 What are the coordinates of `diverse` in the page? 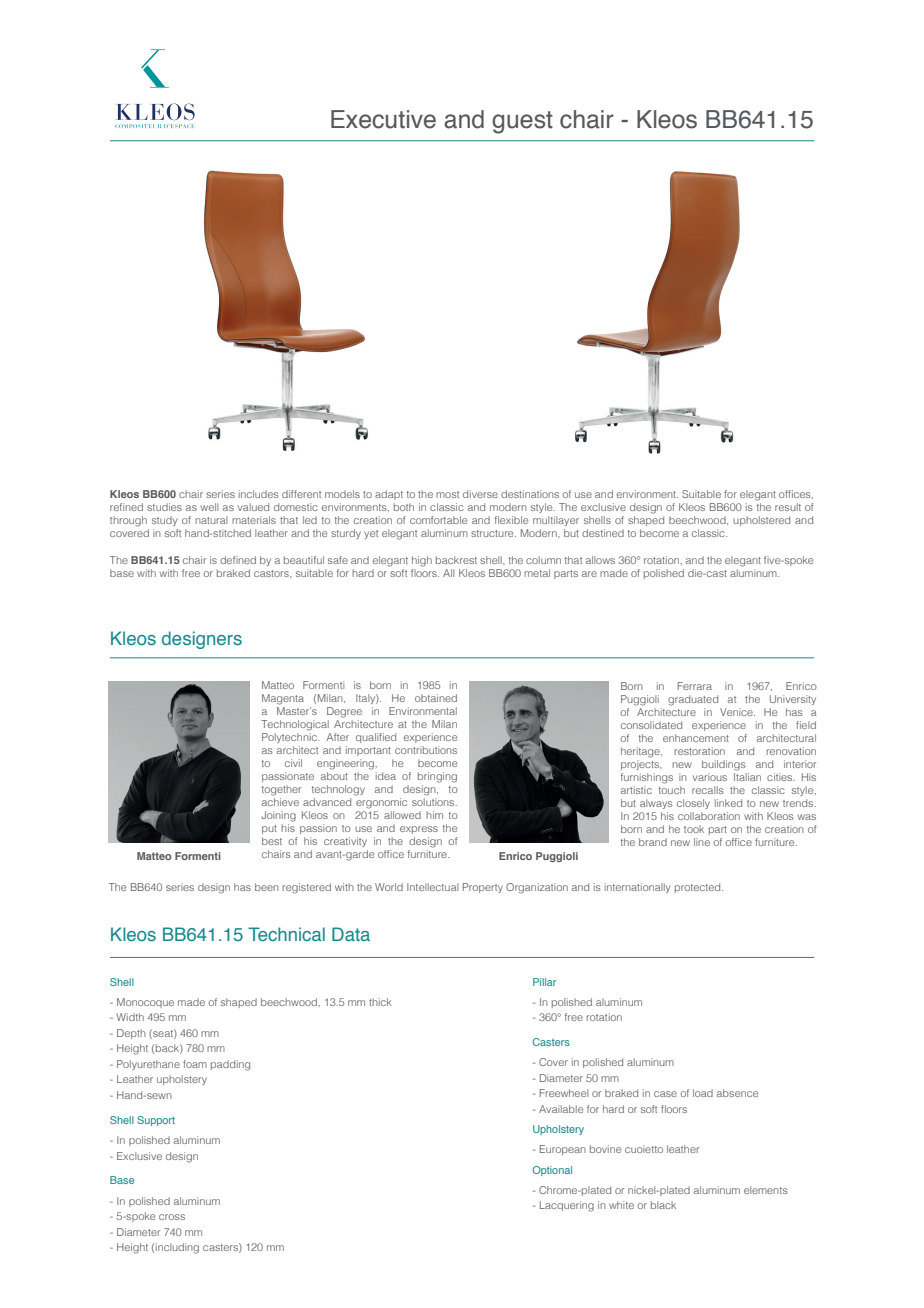 It's located at (480, 494).
